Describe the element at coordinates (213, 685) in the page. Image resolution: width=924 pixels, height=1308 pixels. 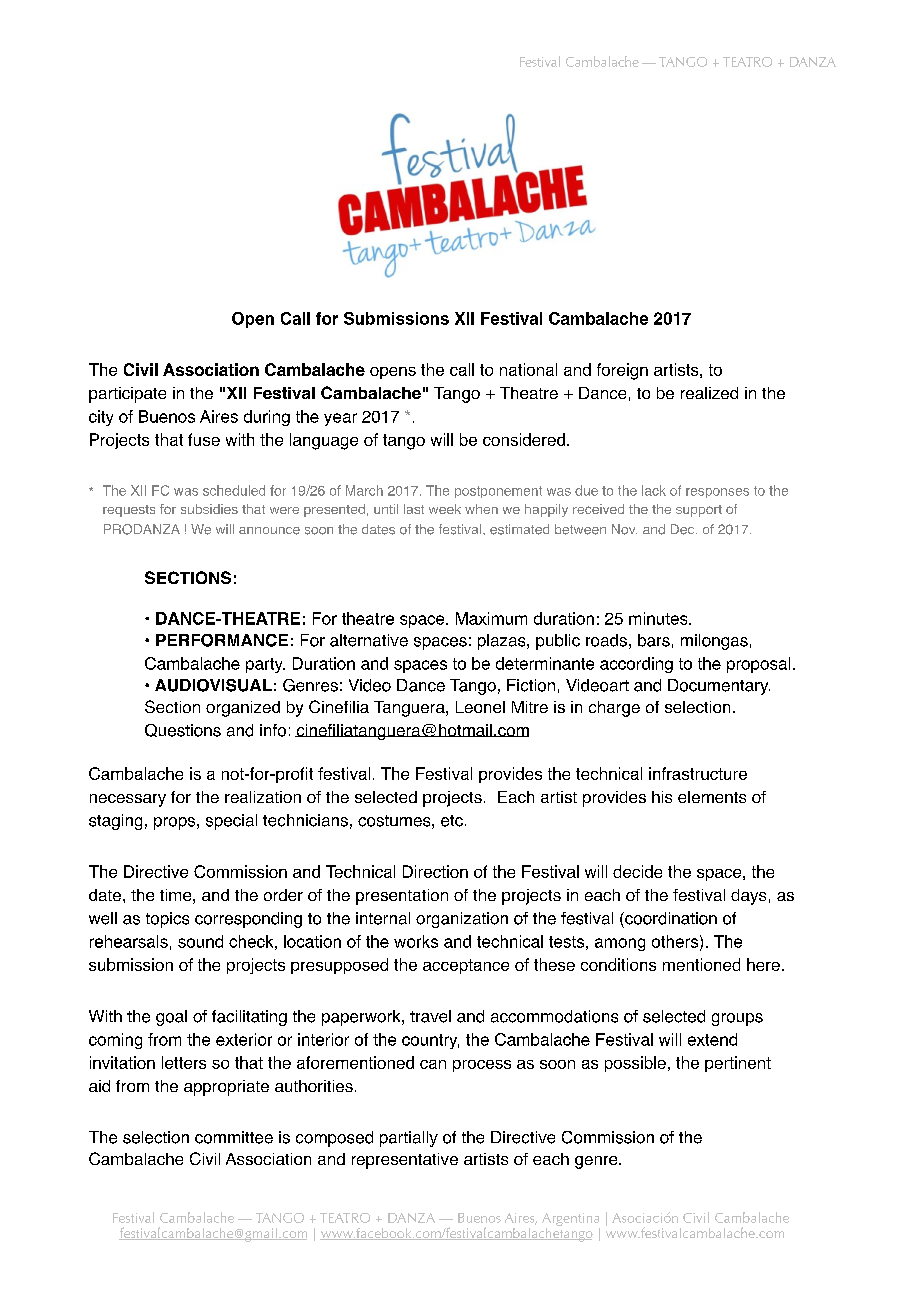
I see `AUDIOVISUAL` at that location.
